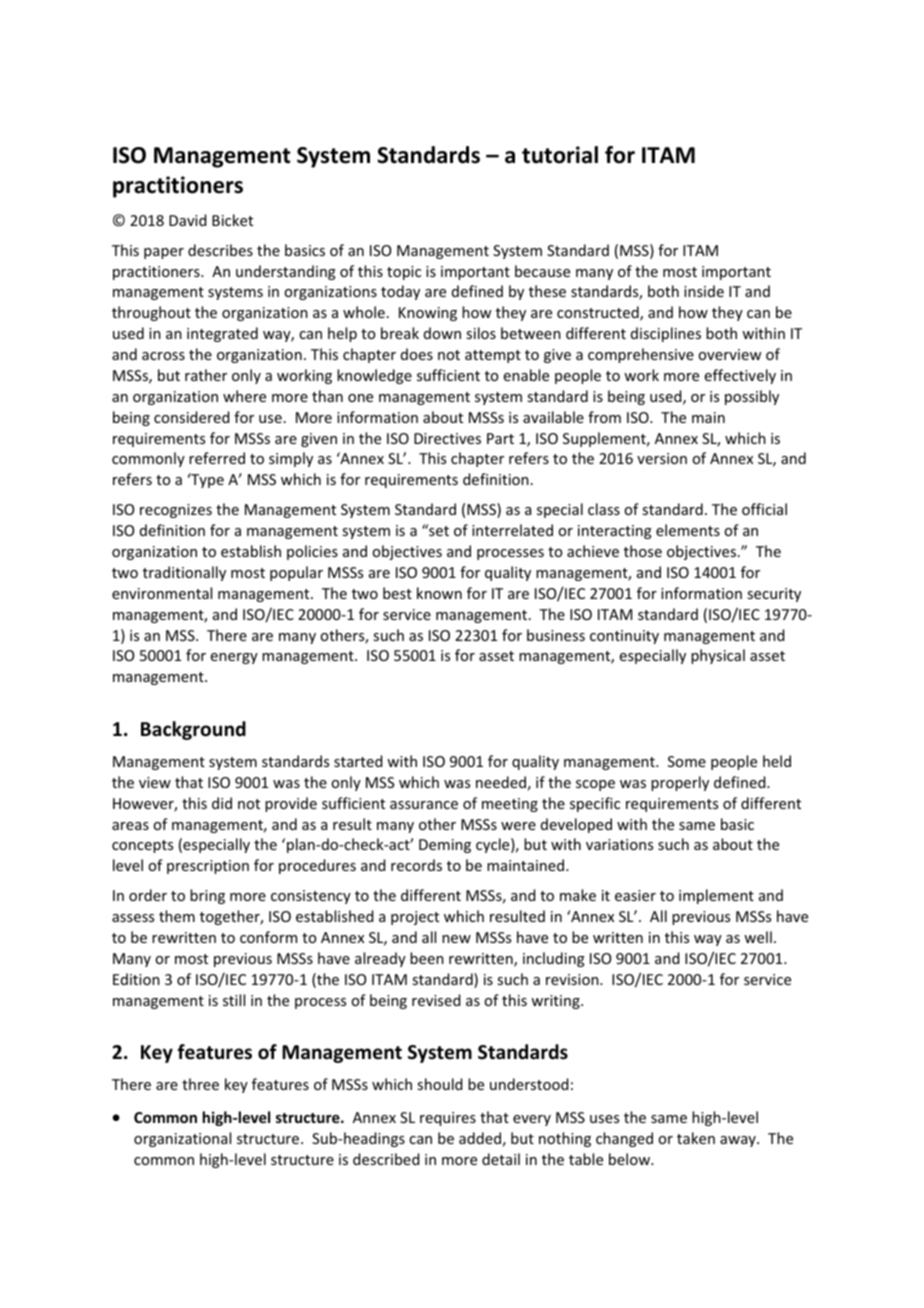  What do you see at coordinates (177, 916) in the document?
I see `them` at bounding box center [177, 916].
